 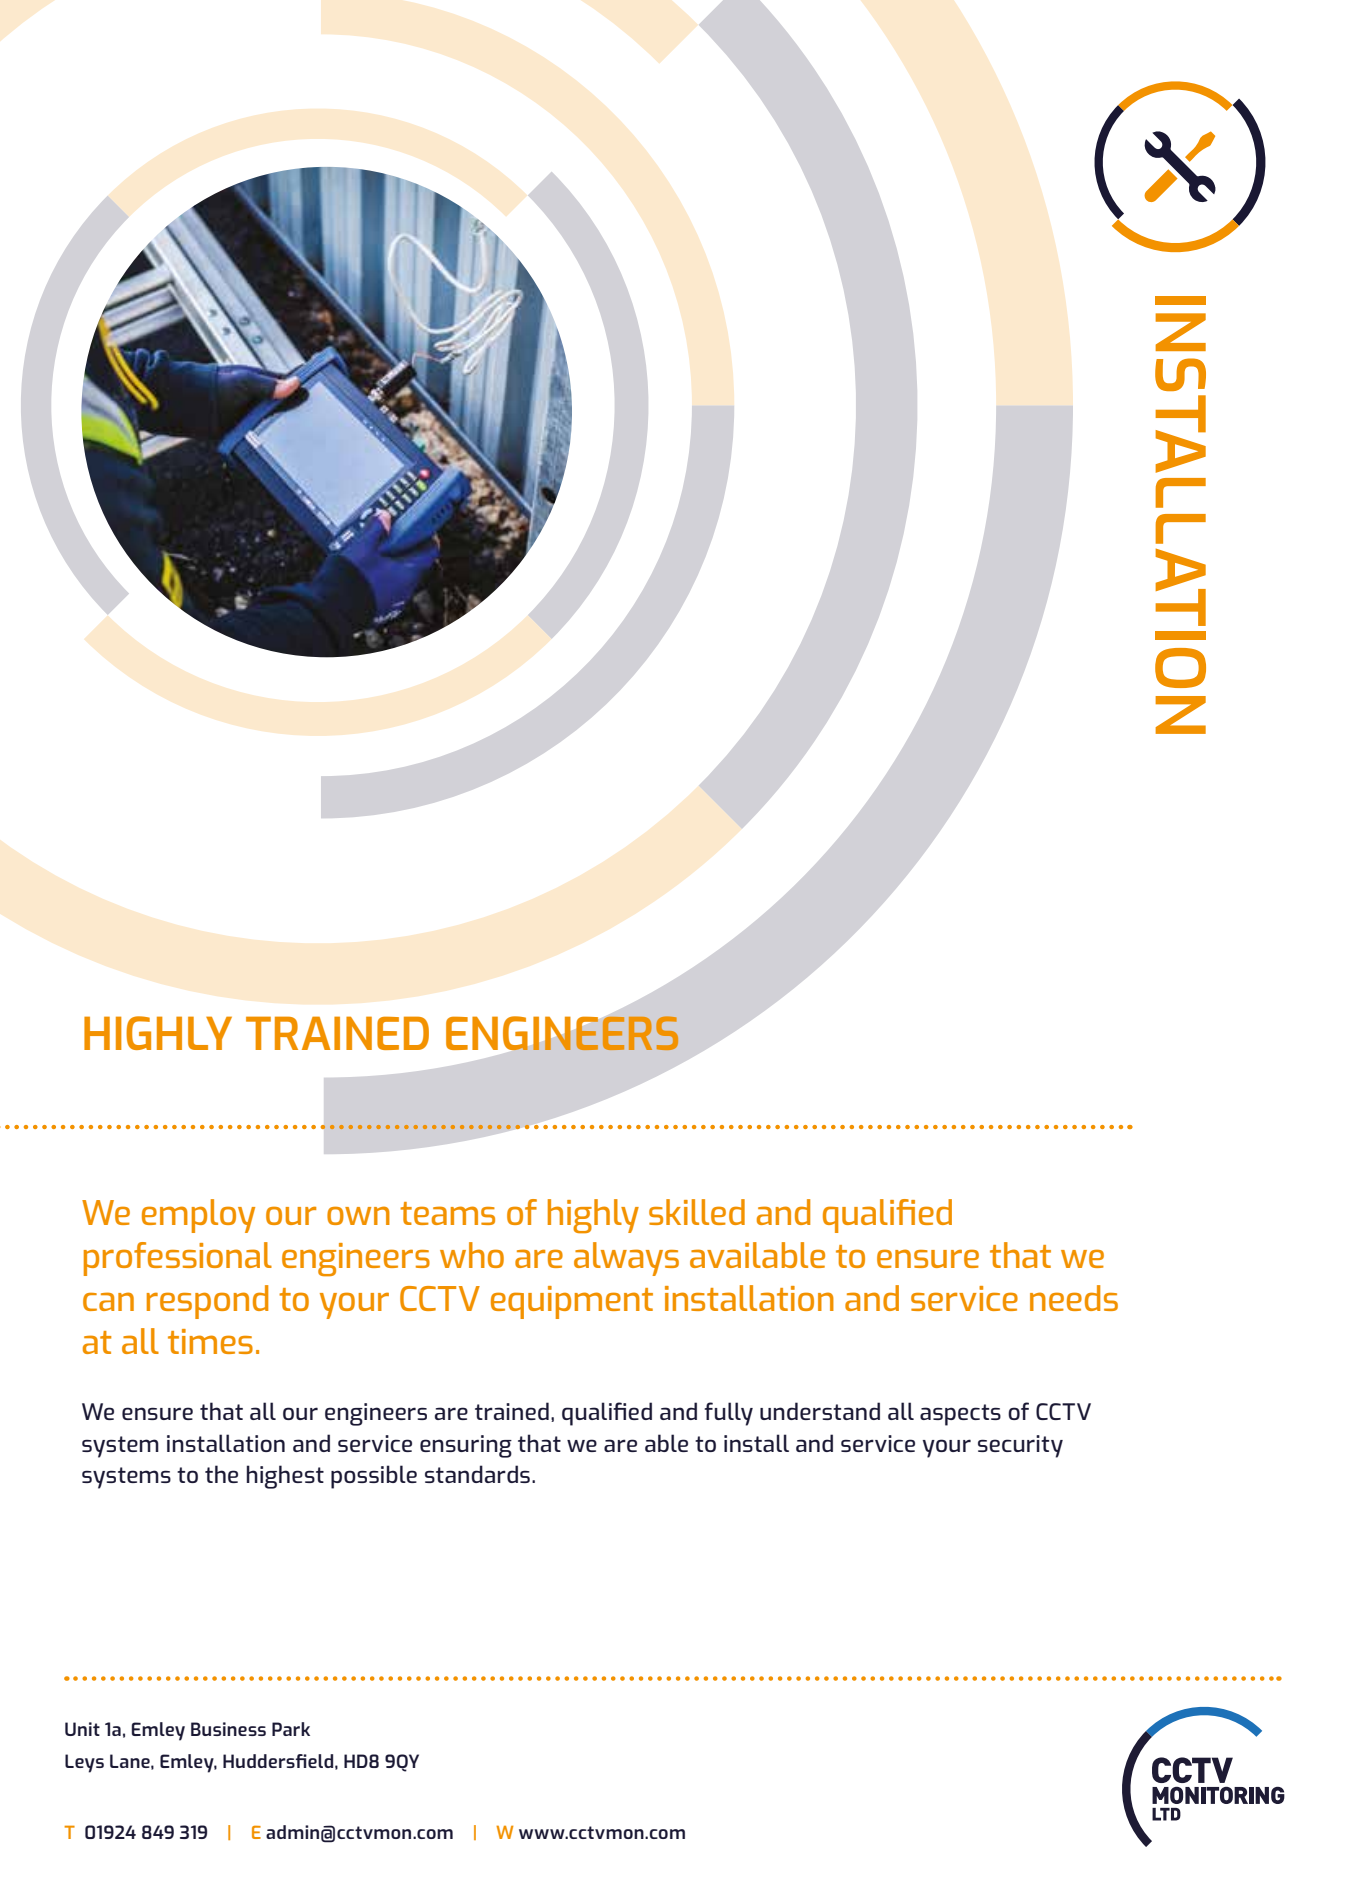 I want to click on skilled, so click(x=697, y=1212).
